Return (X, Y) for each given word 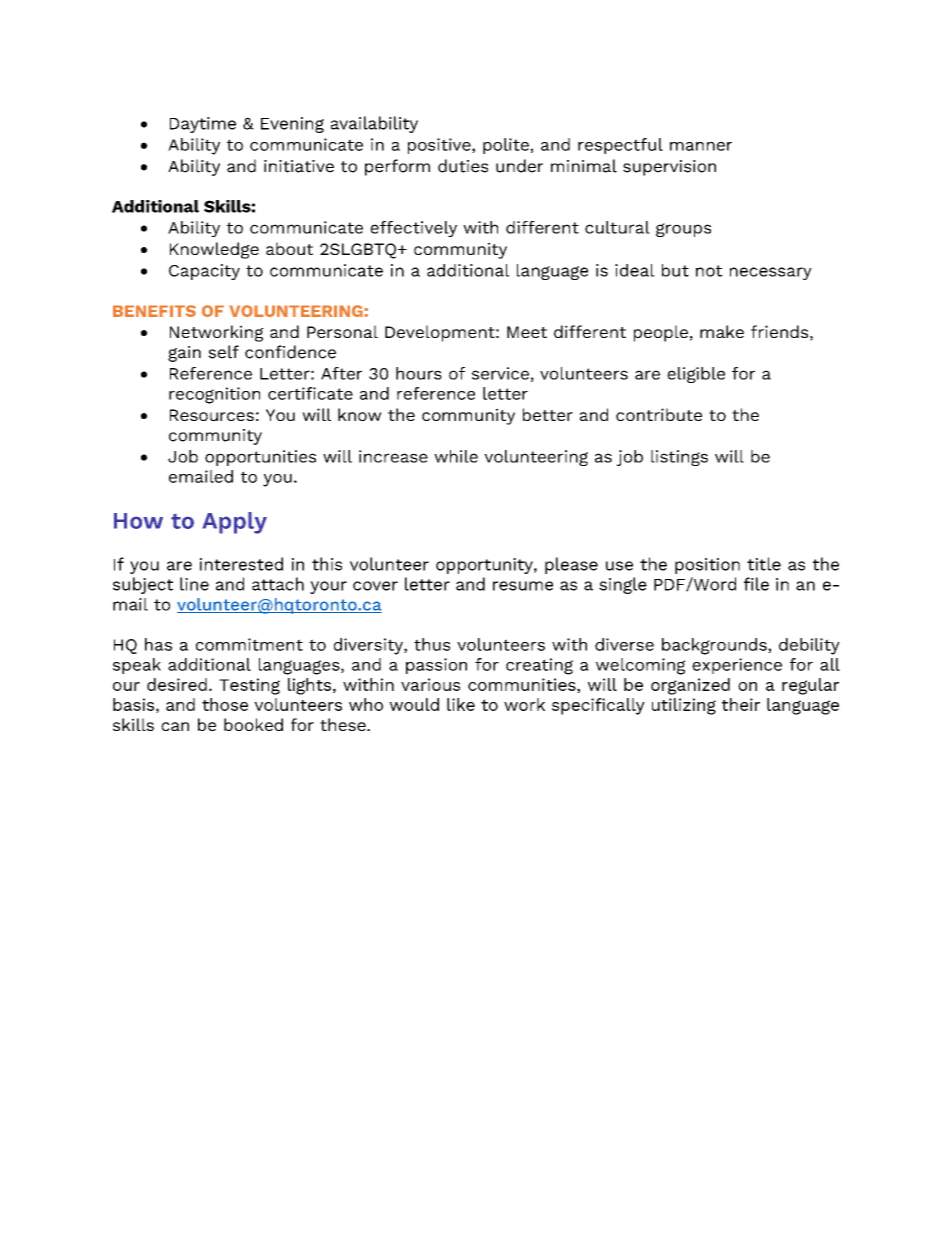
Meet (527, 332)
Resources (212, 415)
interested (241, 564)
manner (701, 146)
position (707, 566)
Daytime (203, 125)
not (709, 271)
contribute (659, 414)
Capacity (204, 272)
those (225, 704)
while (456, 456)
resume (523, 586)
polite (506, 146)
